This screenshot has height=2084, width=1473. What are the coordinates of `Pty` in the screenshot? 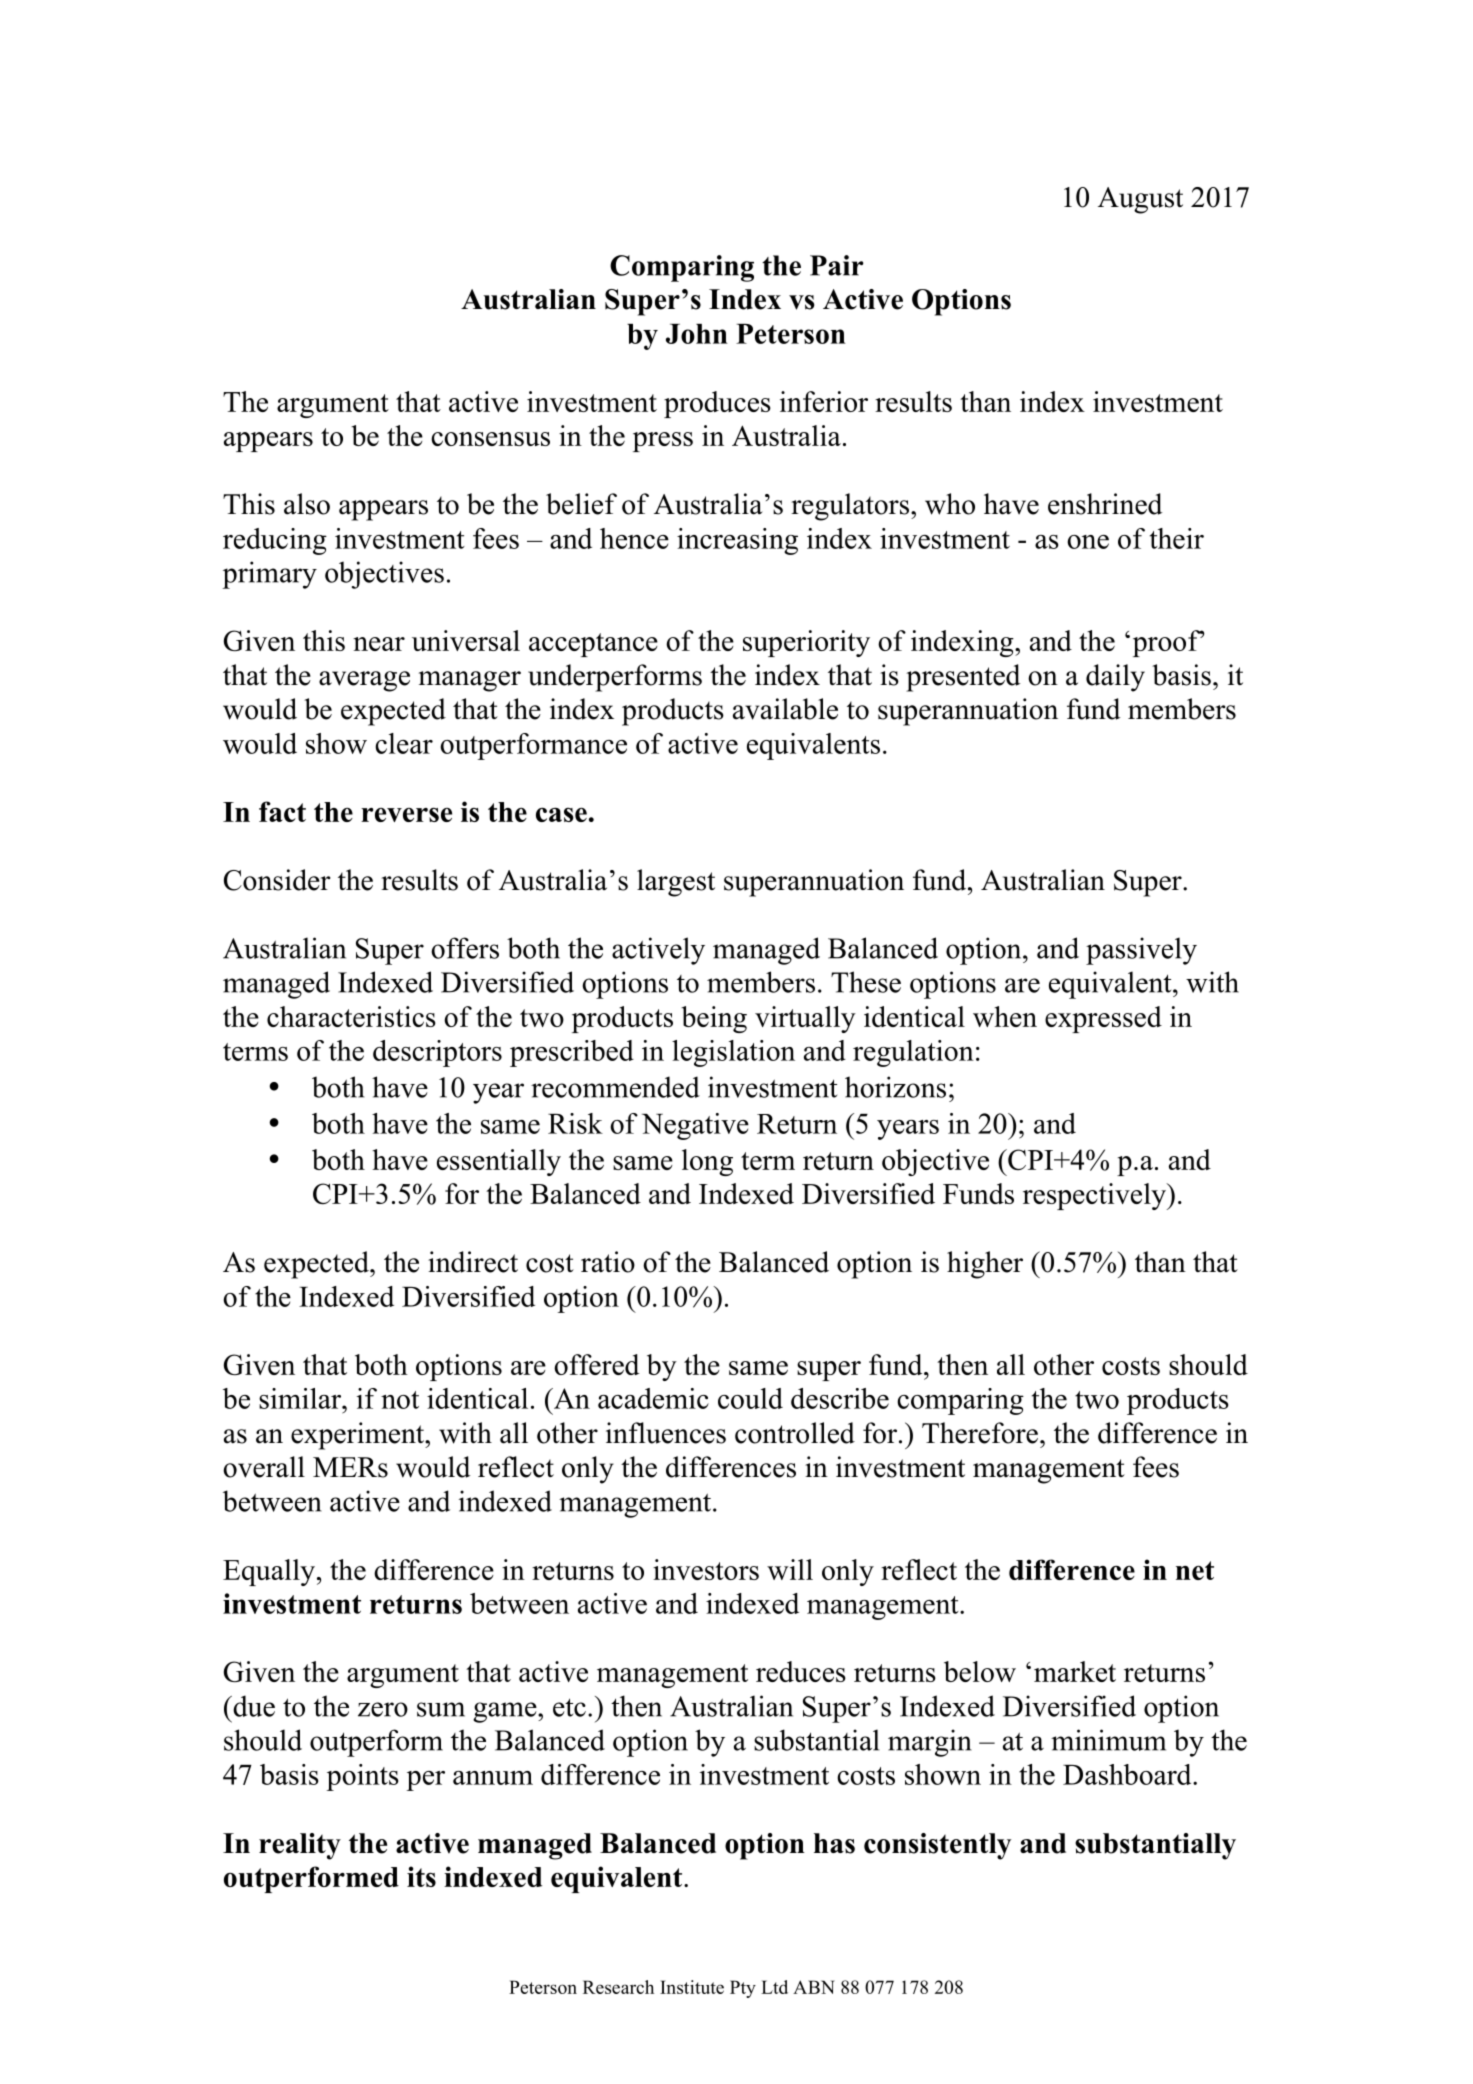 It's located at (743, 1989).
